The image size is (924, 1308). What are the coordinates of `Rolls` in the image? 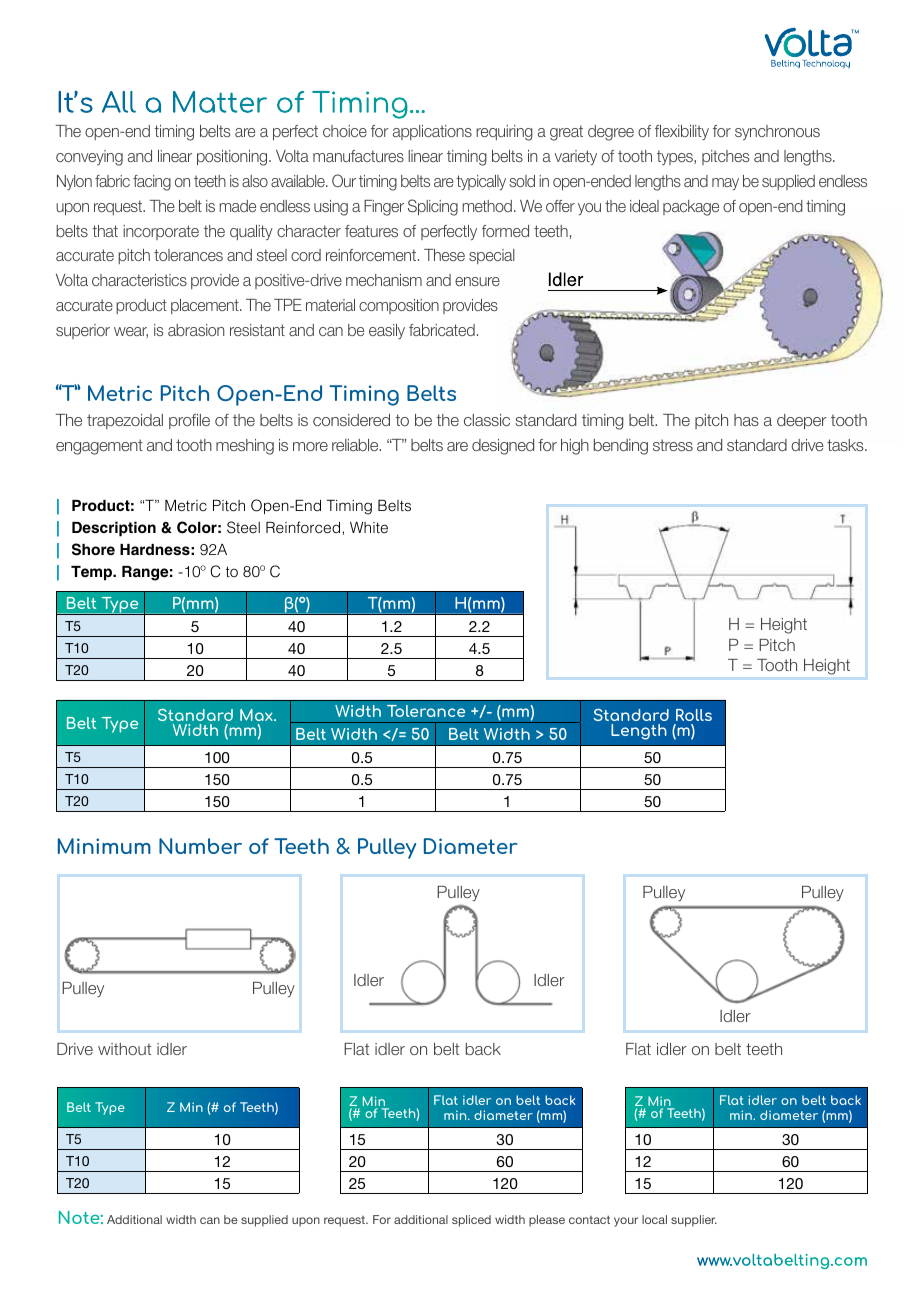 It's located at (694, 715).
